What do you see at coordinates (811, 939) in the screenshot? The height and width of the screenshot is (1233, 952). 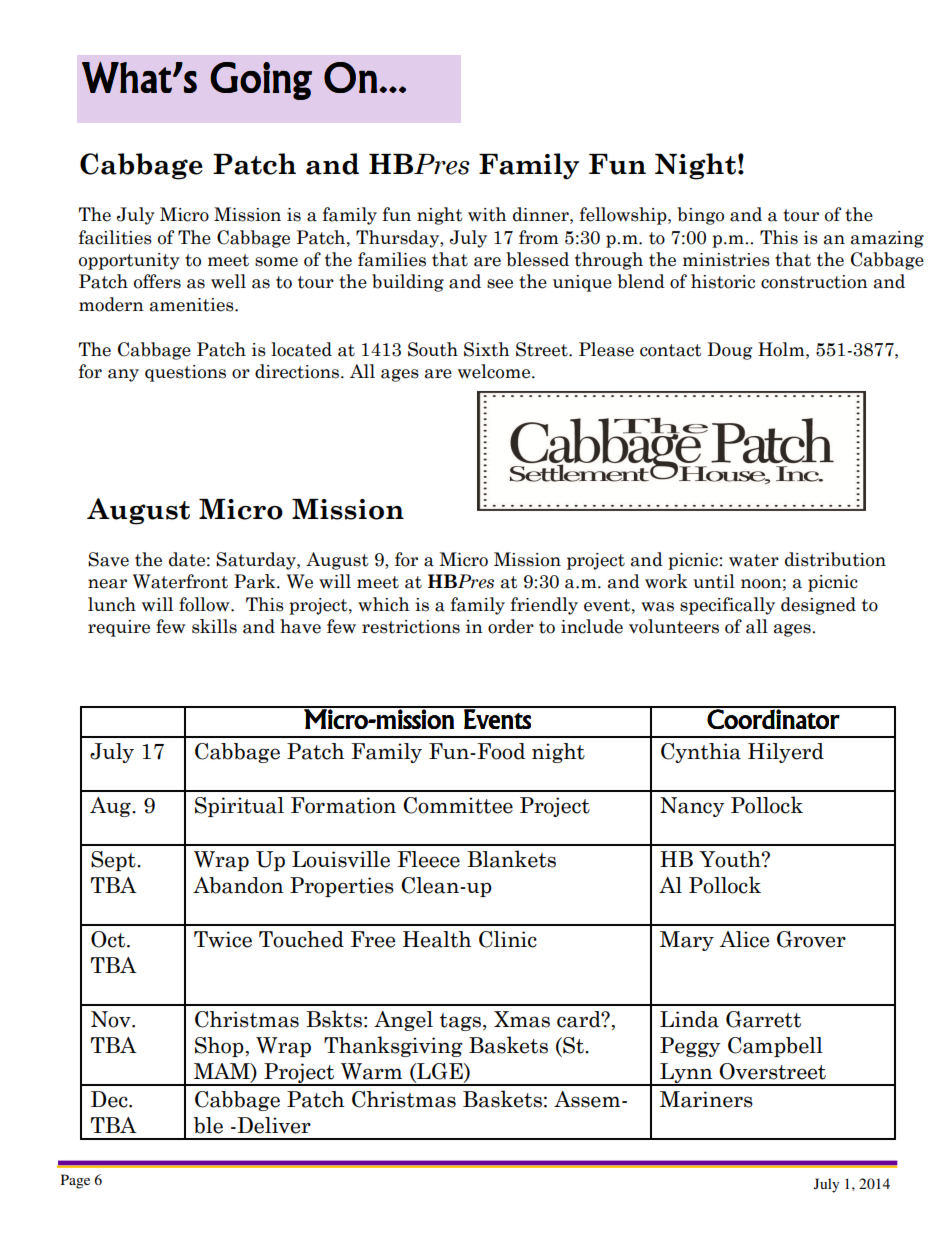 I see `Grover` at bounding box center [811, 939].
